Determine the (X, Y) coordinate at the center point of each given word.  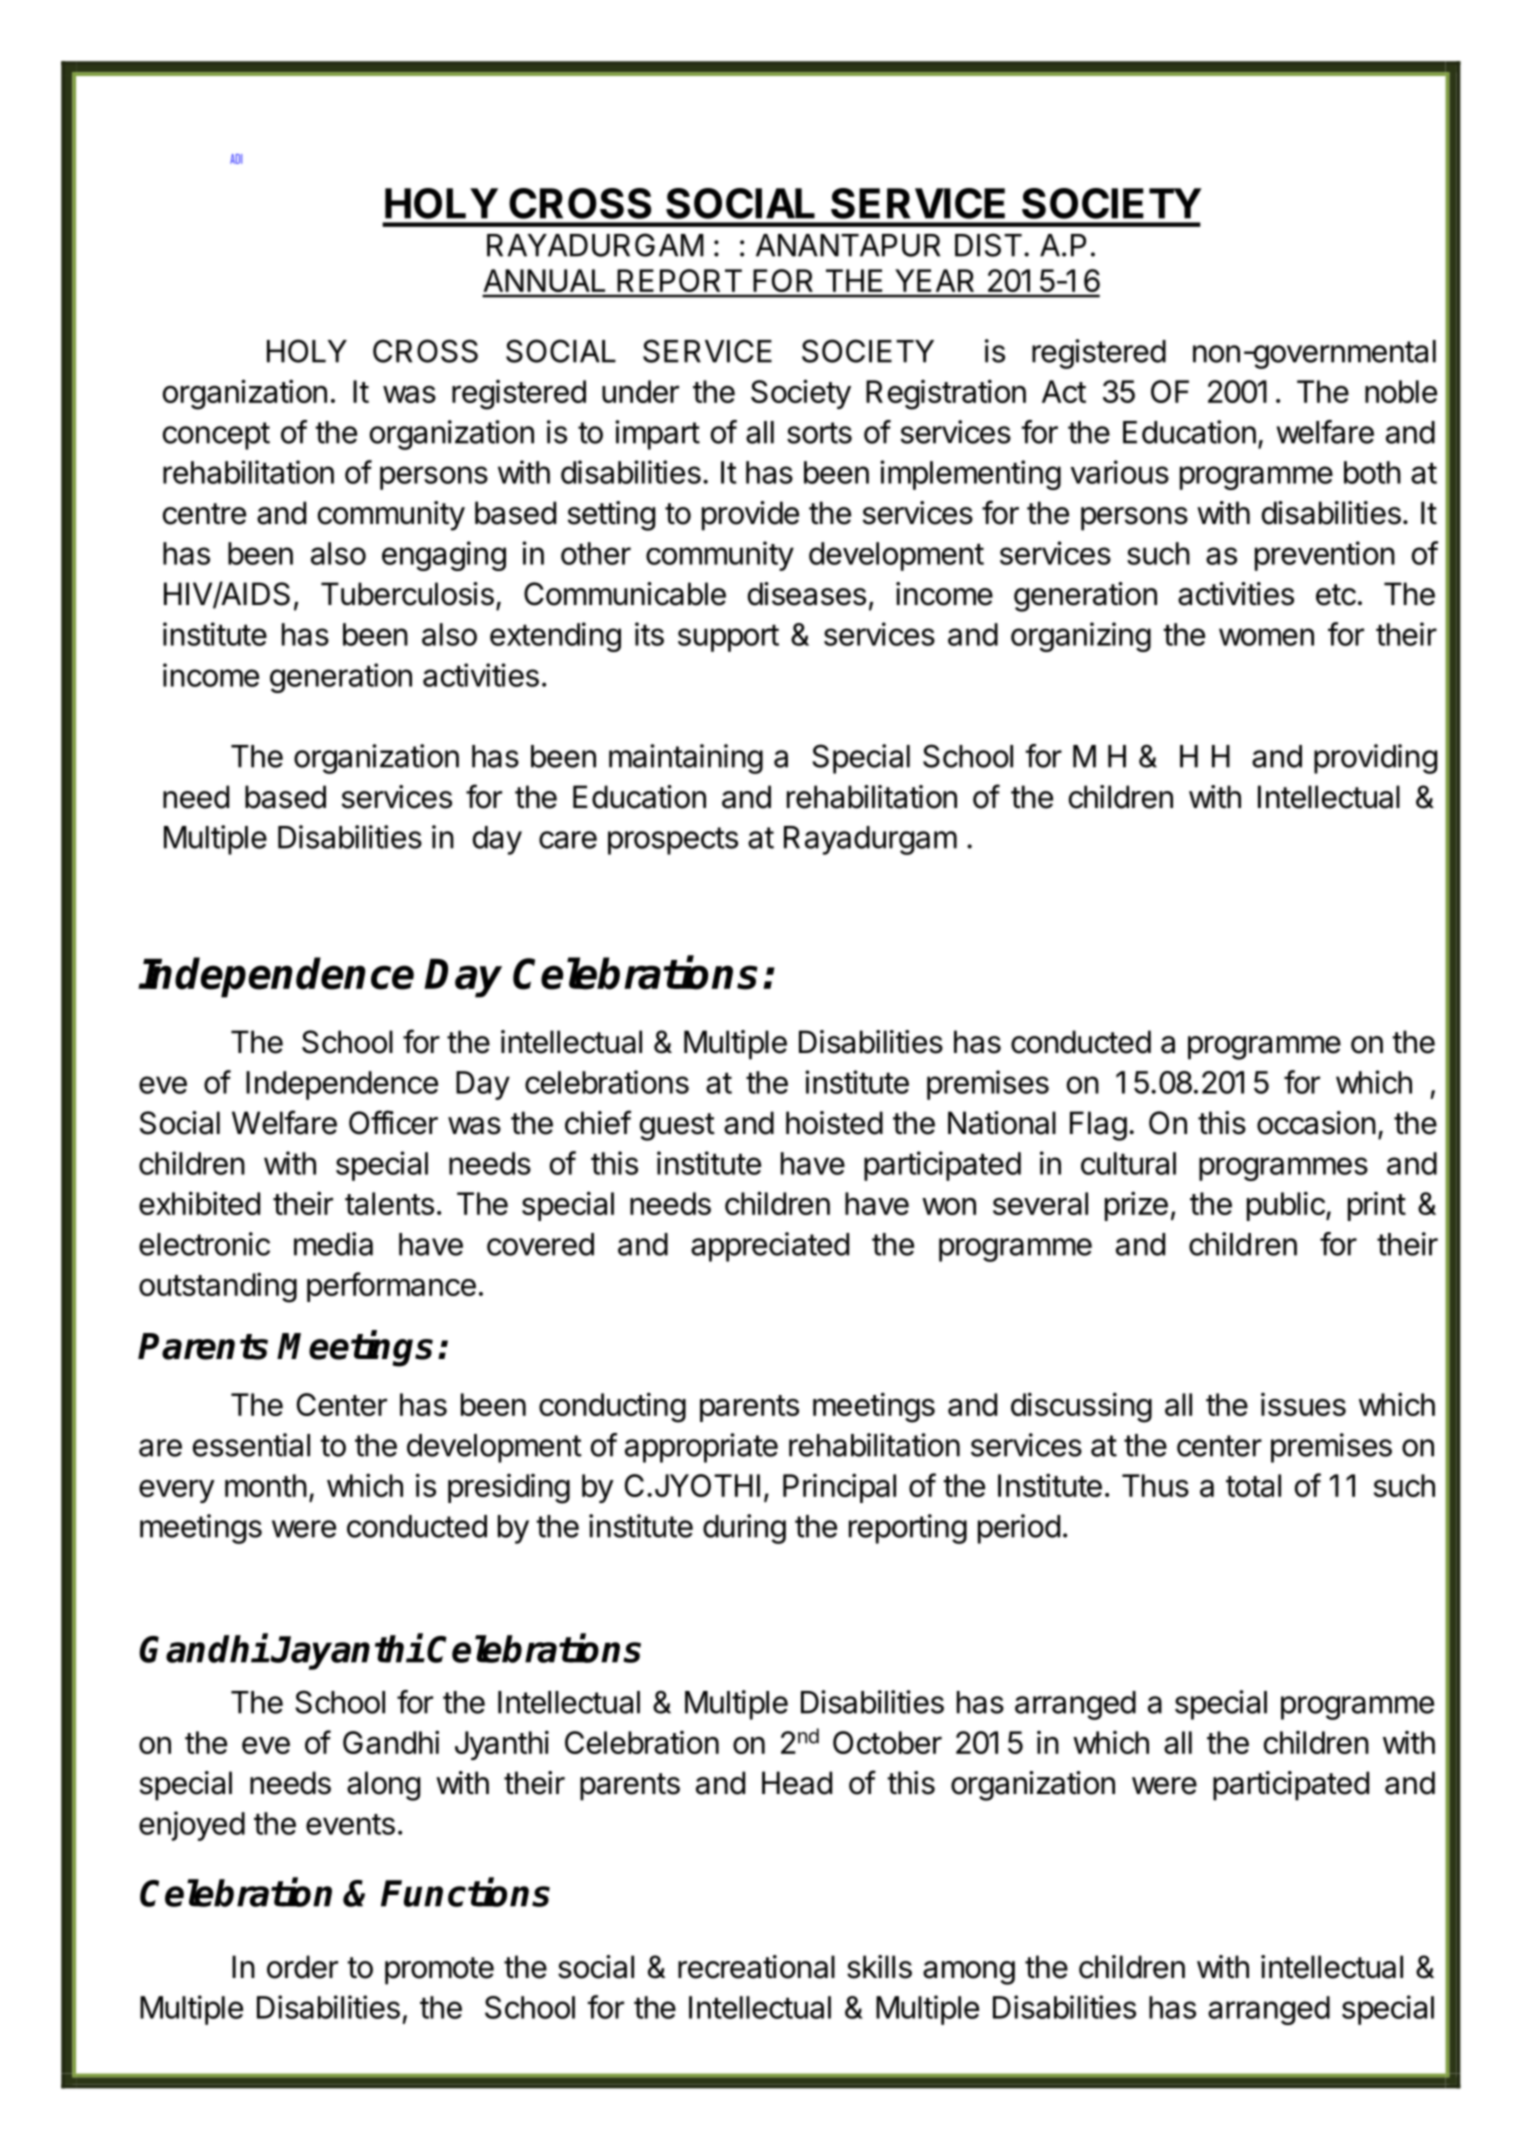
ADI (236, 159)
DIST (988, 245)
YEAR (934, 280)
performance (391, 1287)
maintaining (686, 759)
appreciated (770, 1247)
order (302, 1967)
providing (1375, 759)
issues (1303, 1404)
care (568, 840)
